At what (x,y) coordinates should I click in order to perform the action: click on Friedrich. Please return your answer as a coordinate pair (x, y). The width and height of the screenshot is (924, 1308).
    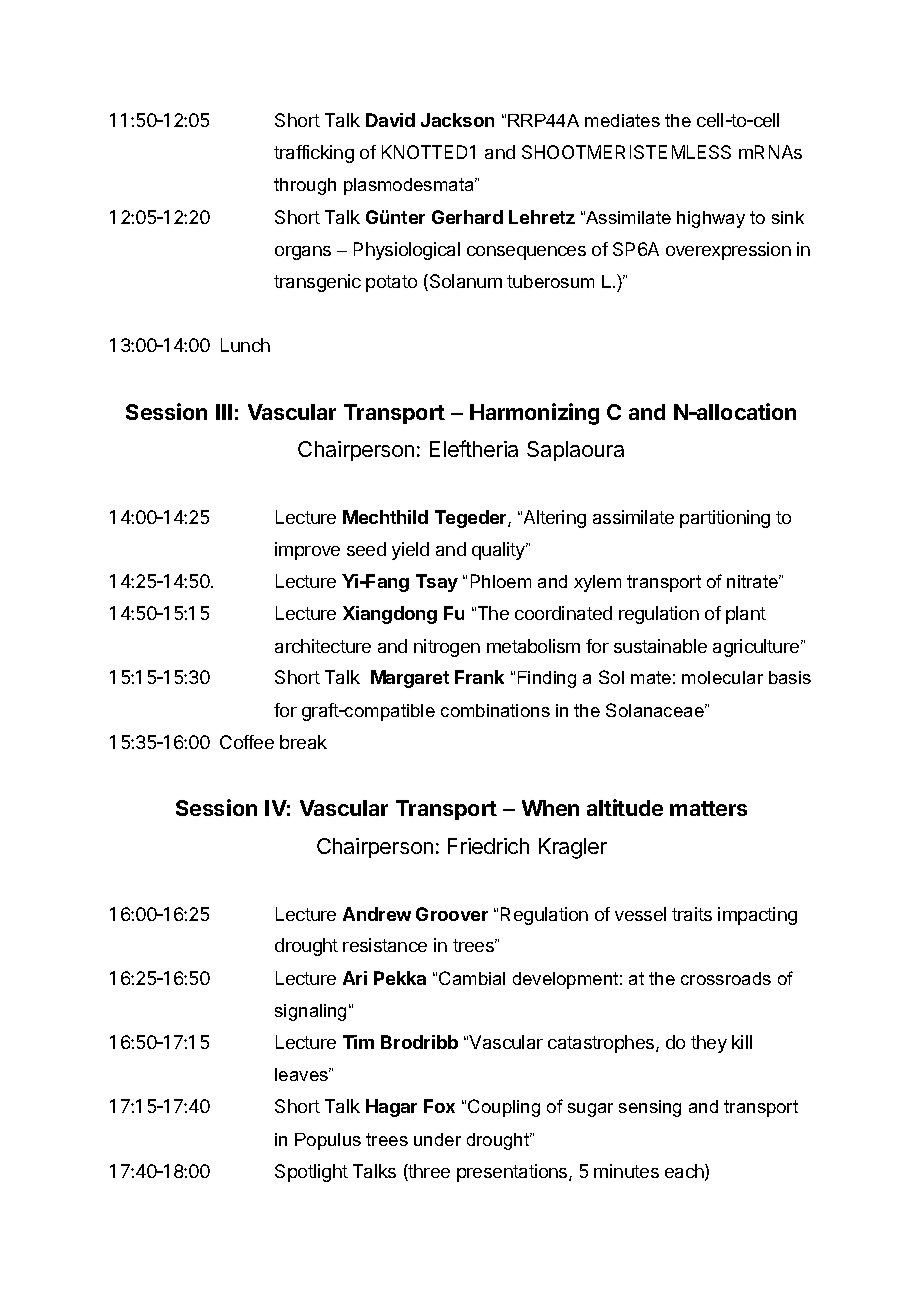
    Looking at the image, I should click on (488, 846).
